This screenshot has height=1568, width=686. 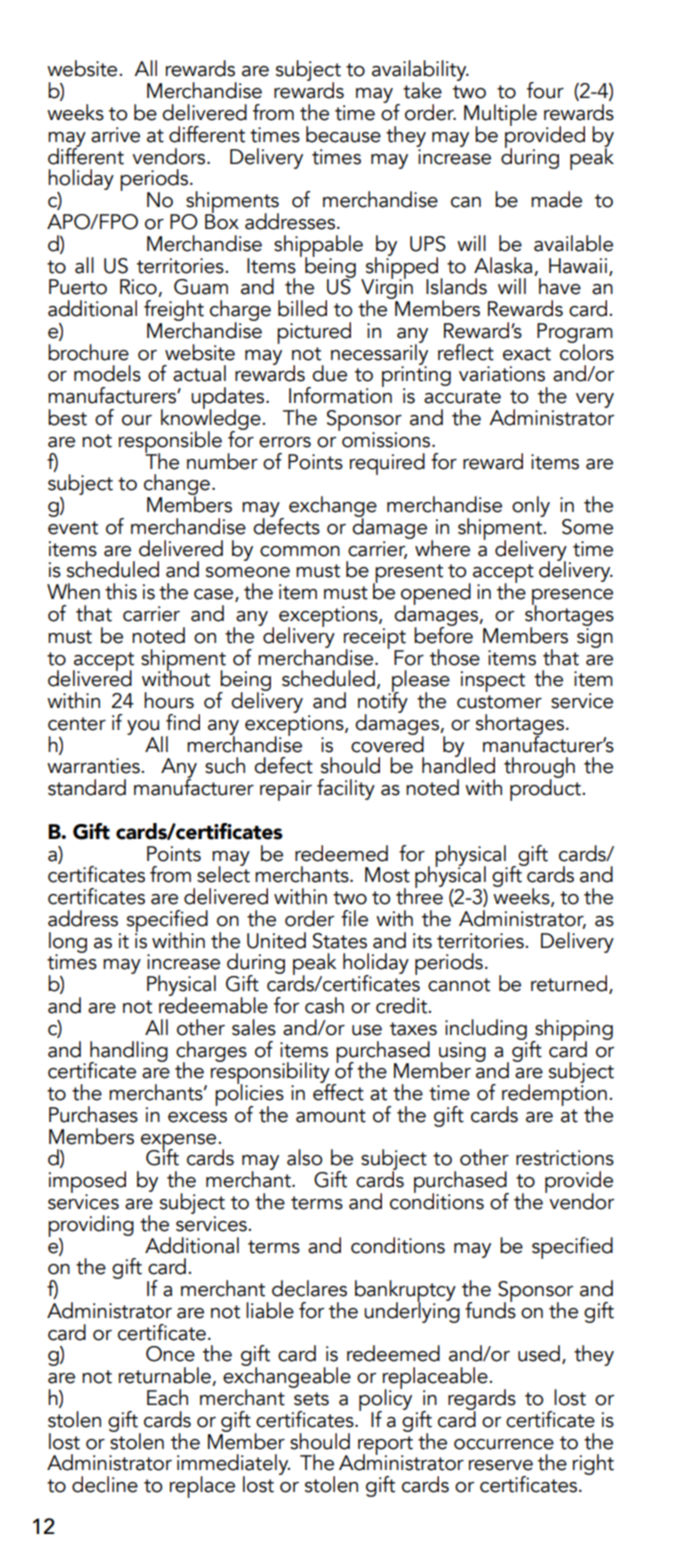 I want to click on cash, so click(x=324, y=1005).
